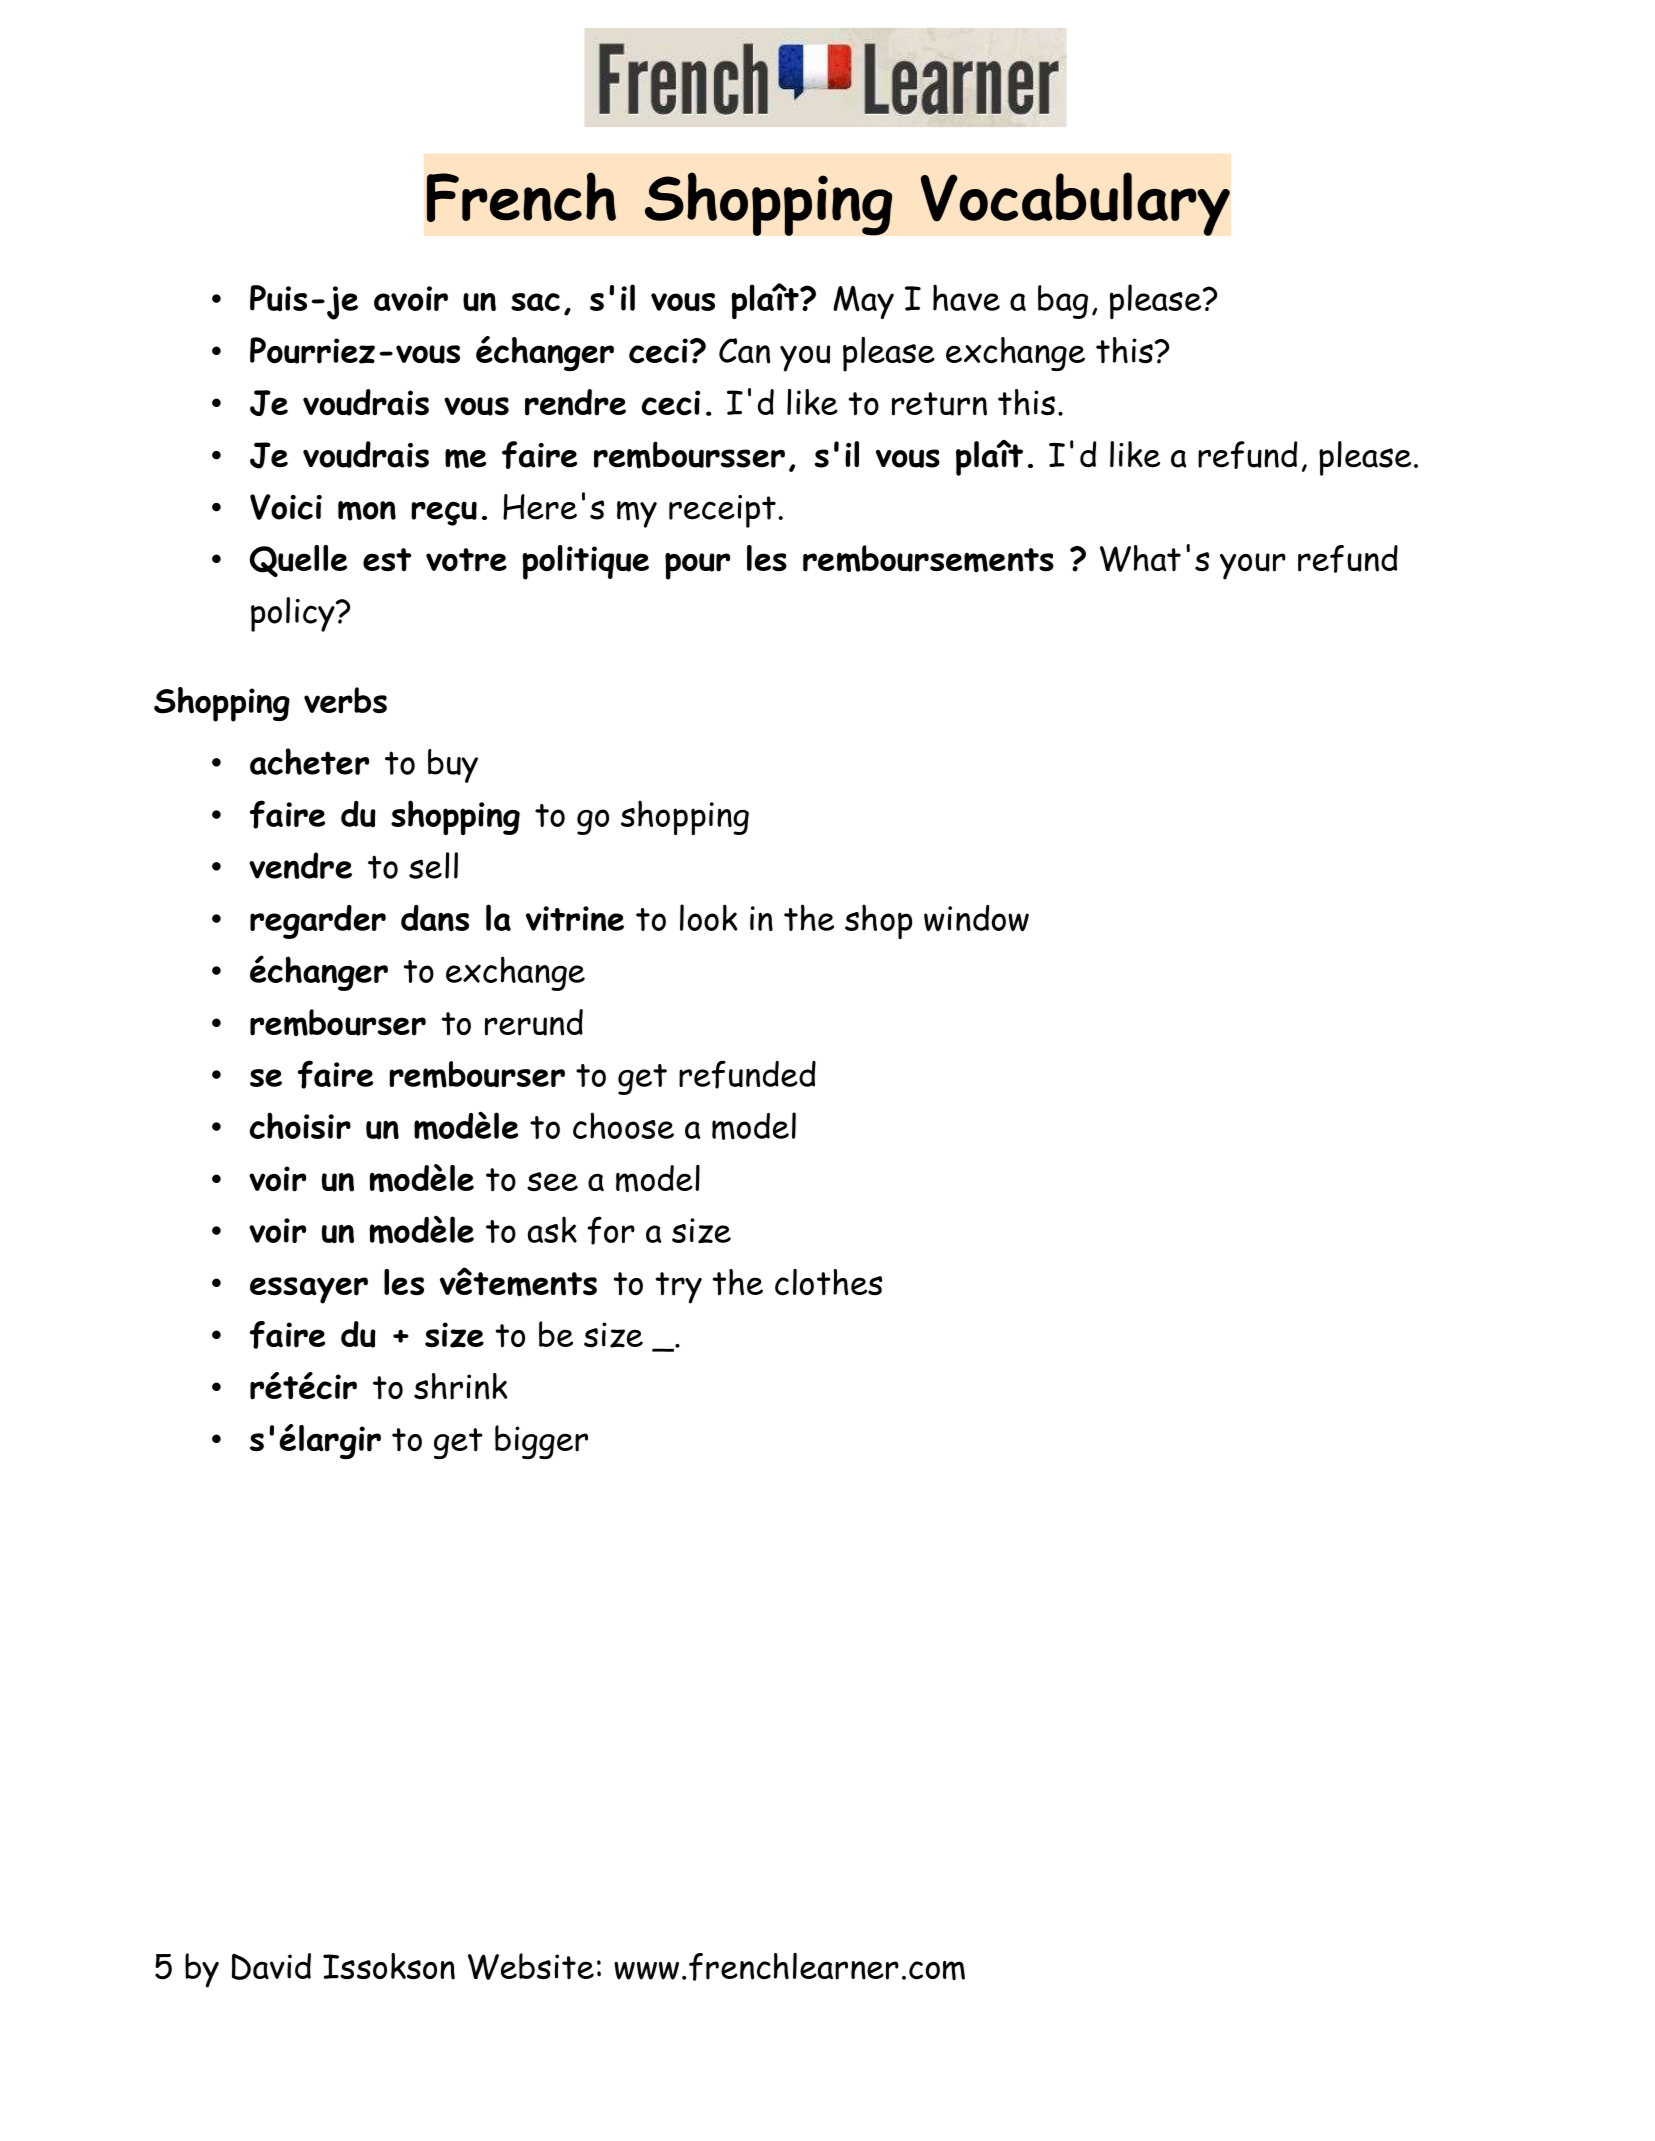 Image resolution: width=1655 pixels, height=2141 pixels. What do you see at coordinates (461, 1386) in the document?
I see `shrink` at bounding box center [461, 1386].
